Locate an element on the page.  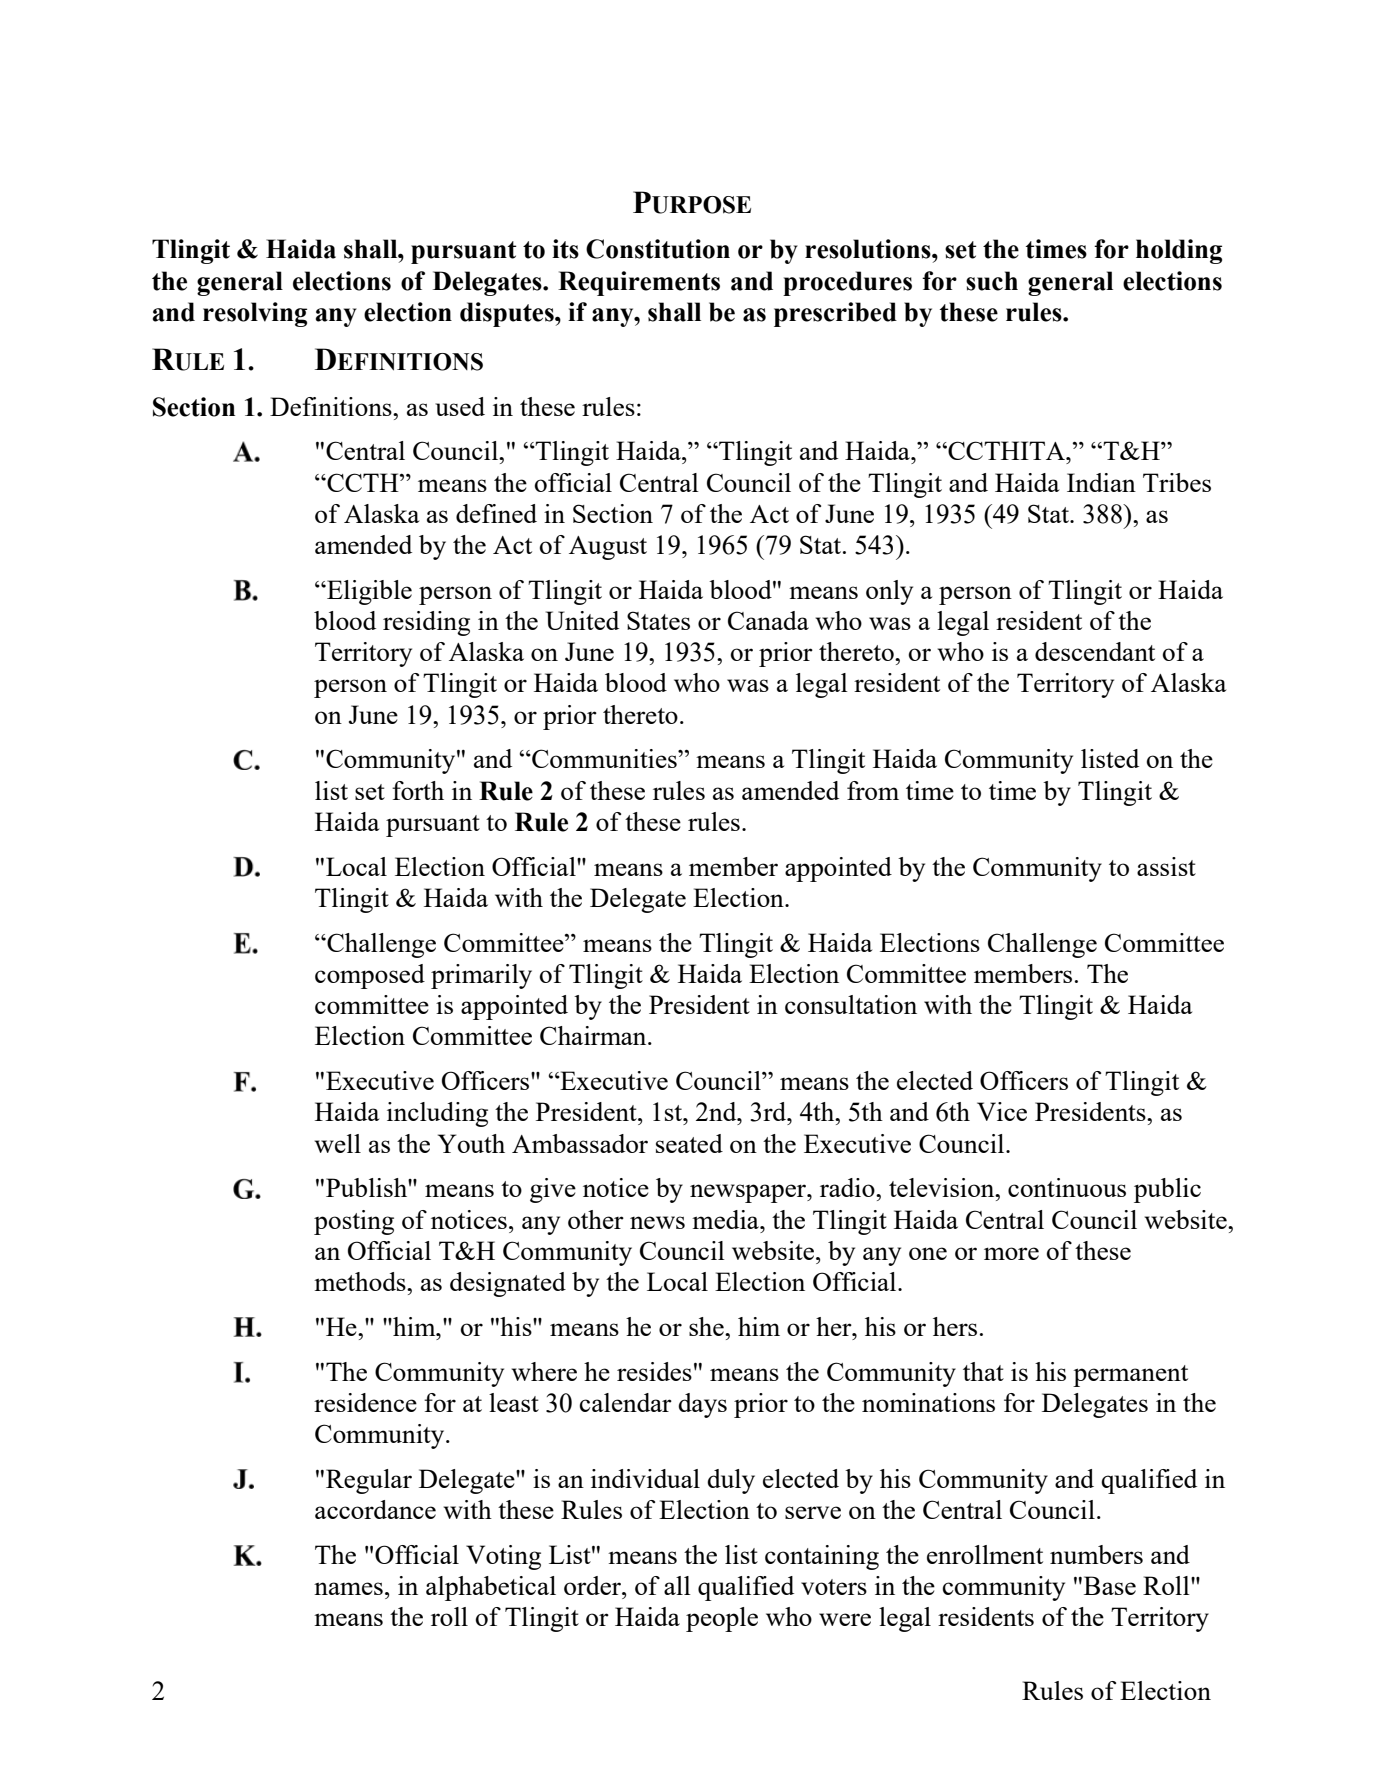
resolving is located at coordinates (255, 314).
